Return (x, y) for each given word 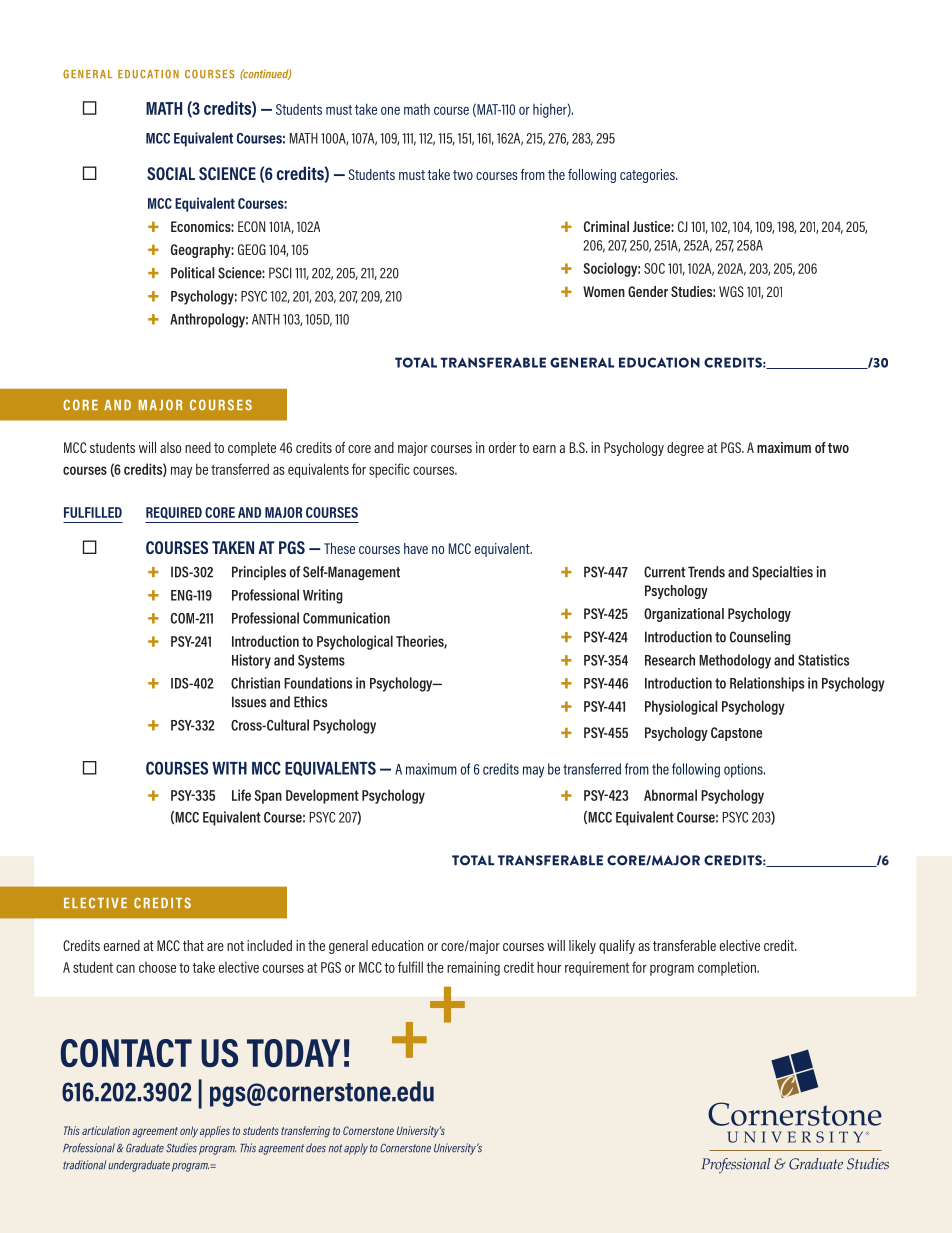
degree (685, 449)
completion (728, 968)
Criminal (606, 226)
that (193, 945)
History (251, 661)
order (502, 447)
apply (356, 1149)
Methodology (735, 661)
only (189, 1132)
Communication (346, 618)
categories (648, 176)
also (170, 447)
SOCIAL (171, 173)
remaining (473, 968)
